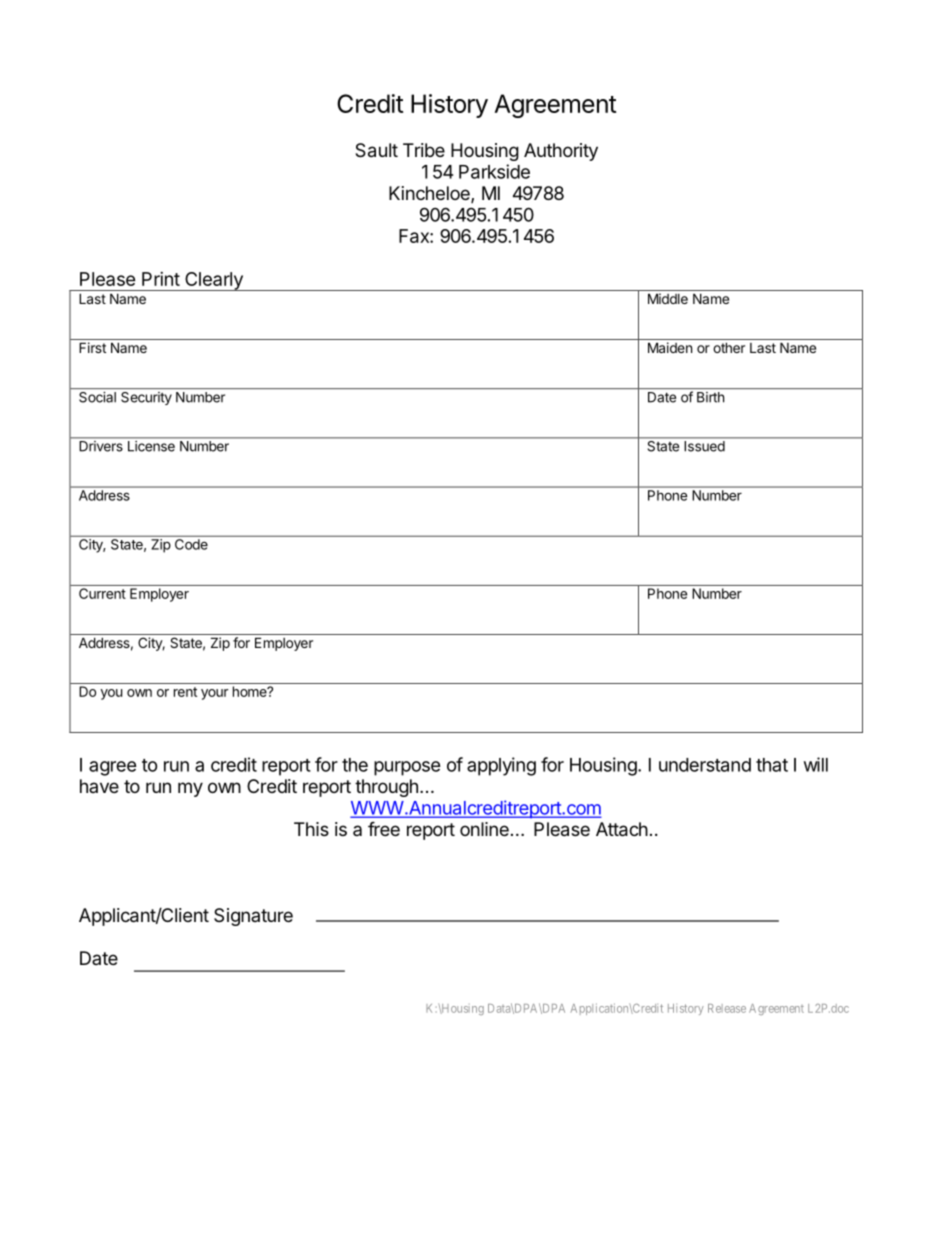 The image size is (952, 1233). What do you see at coordinates (191, 544) in the document?
I see `Code` at bounding box center [191, 544].
